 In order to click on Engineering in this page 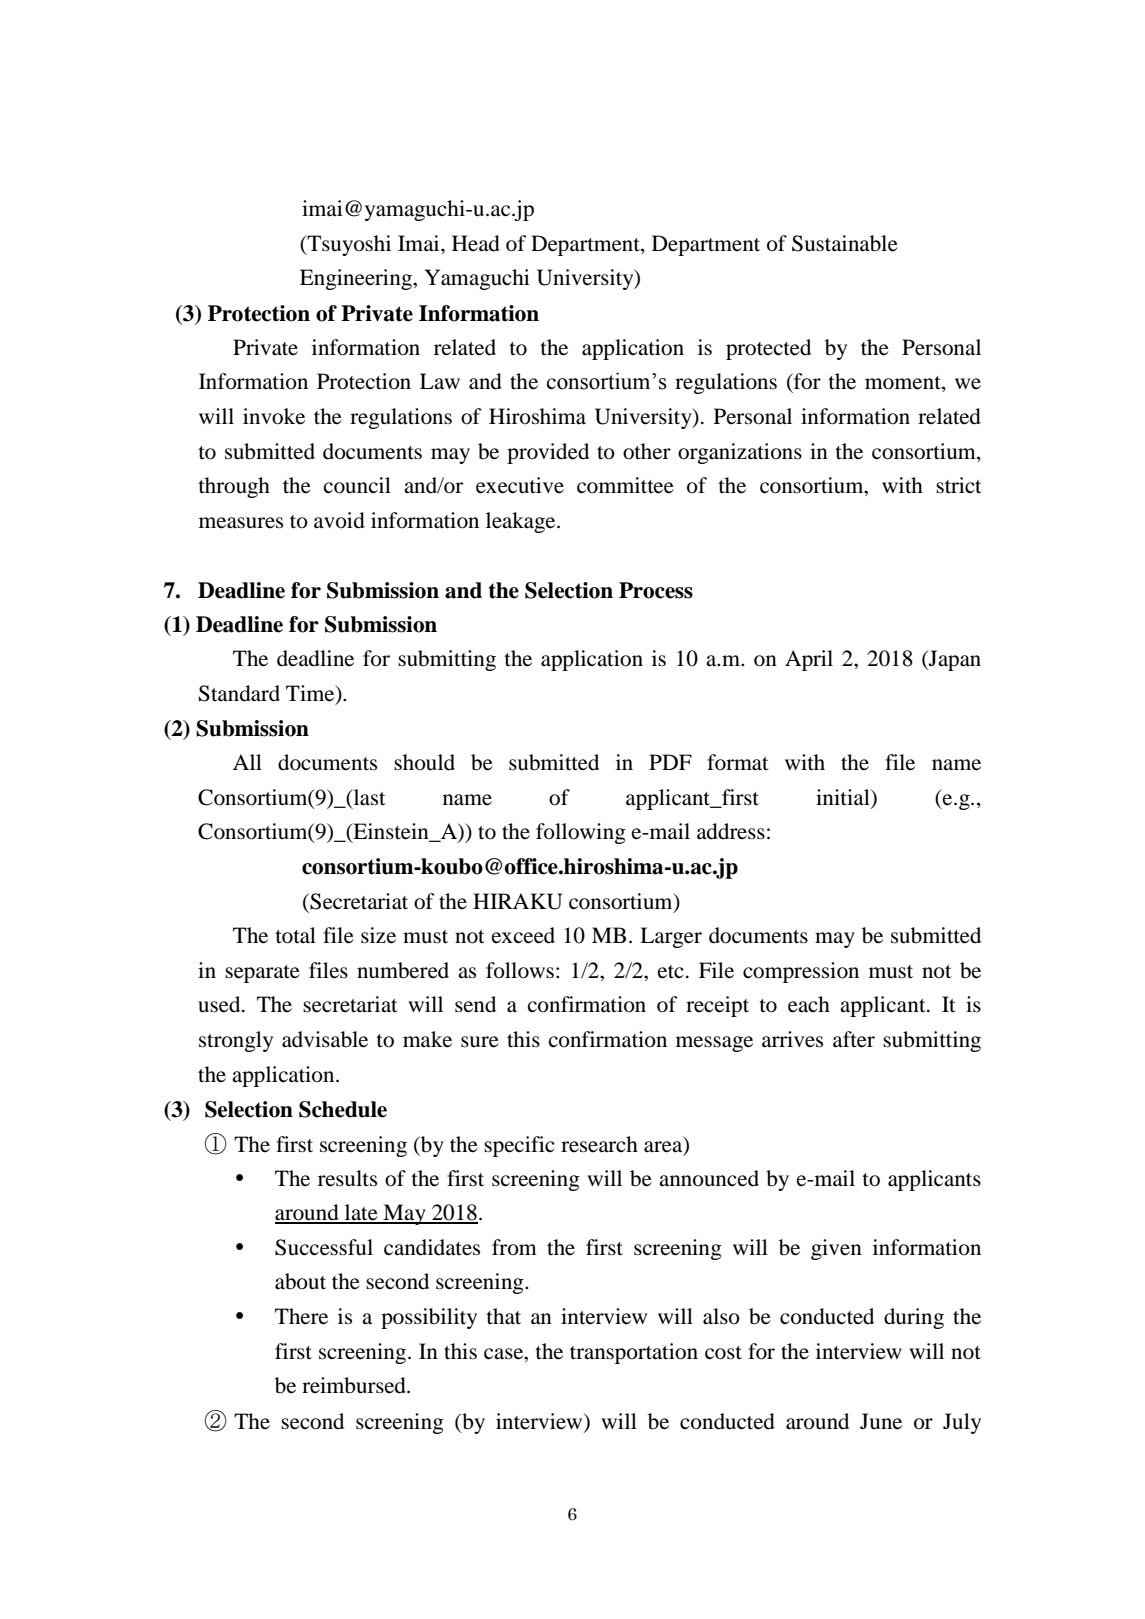, I will do `click(357, 279)`.
